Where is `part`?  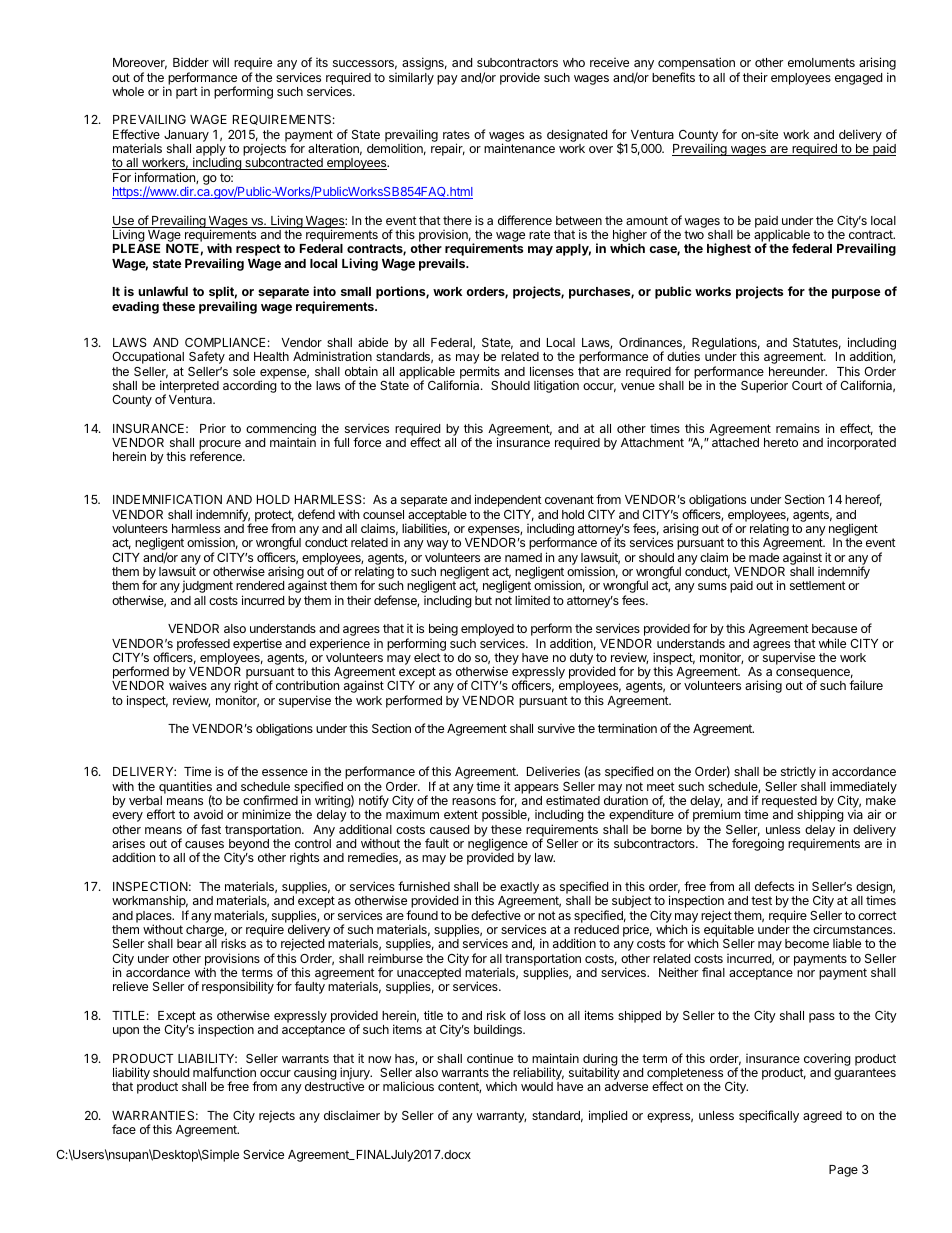
part is located at coordinates (187, 93).
